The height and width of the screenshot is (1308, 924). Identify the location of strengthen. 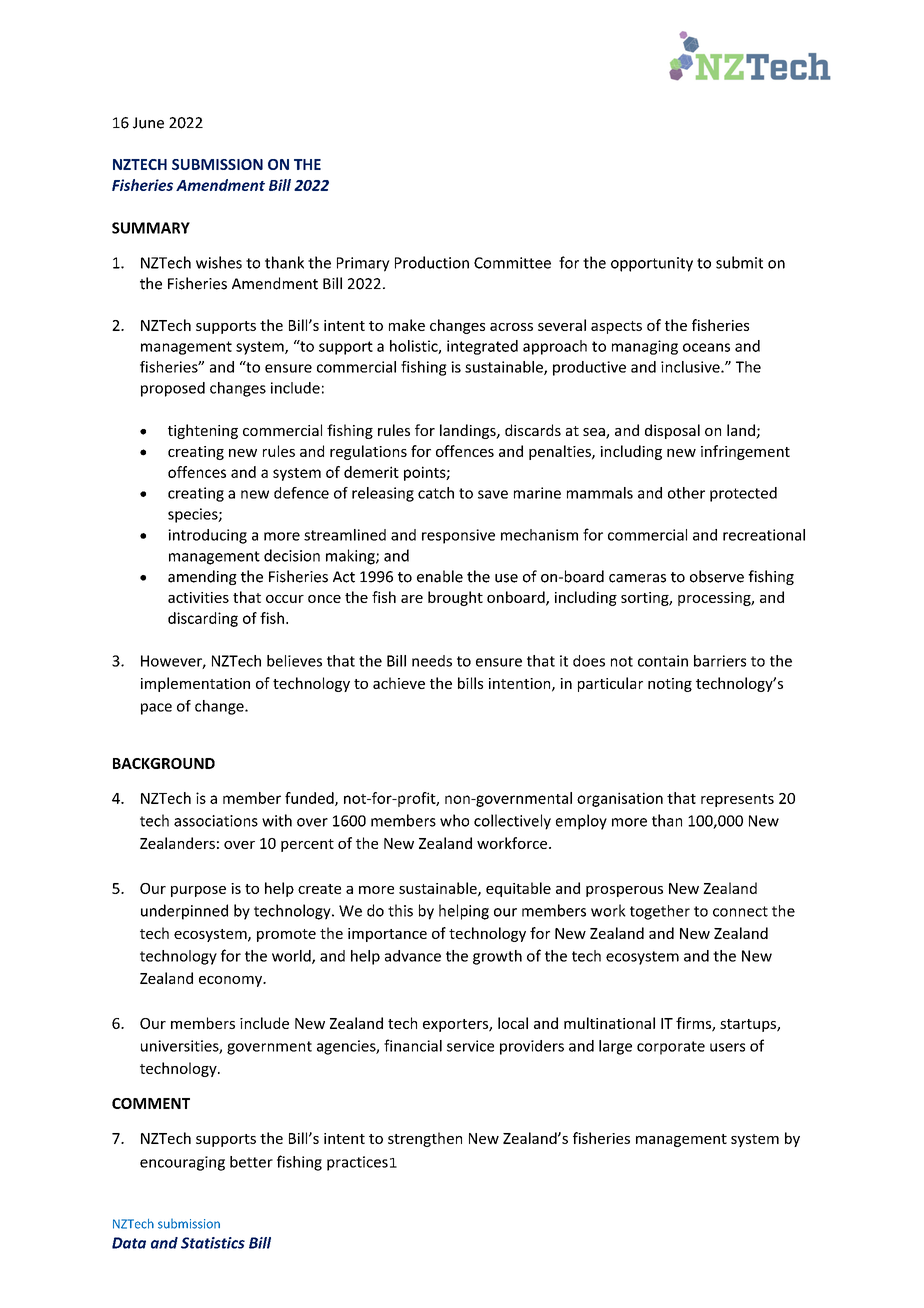
(425, 1139).
